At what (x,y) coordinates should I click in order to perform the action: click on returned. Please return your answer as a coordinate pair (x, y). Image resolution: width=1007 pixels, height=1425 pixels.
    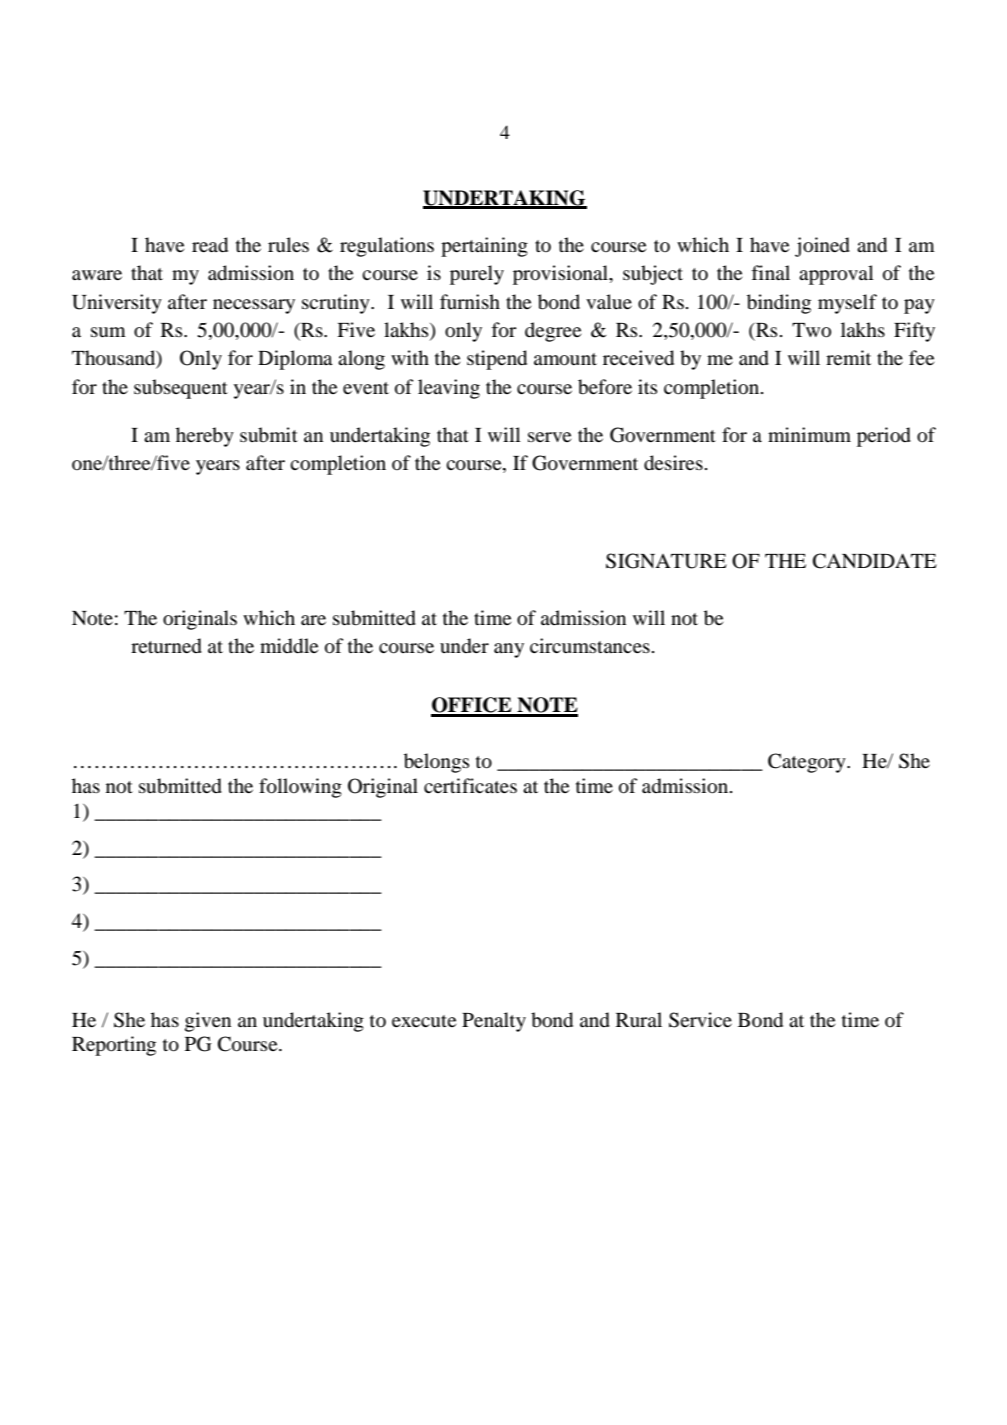
    Looking at the image, I should click on (166, 646).
